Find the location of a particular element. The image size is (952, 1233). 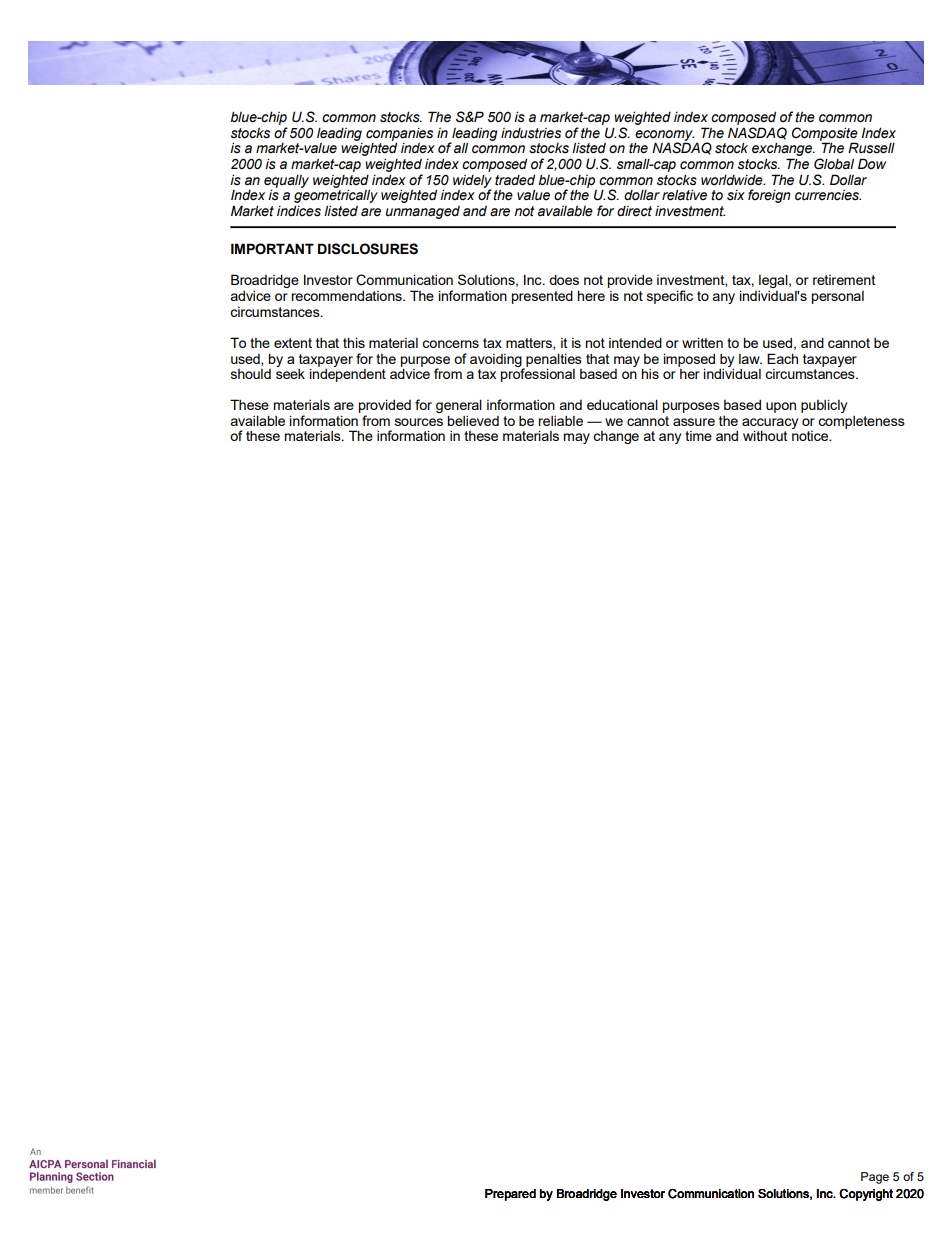

Copyright is located at coordinates (866, 1195).
